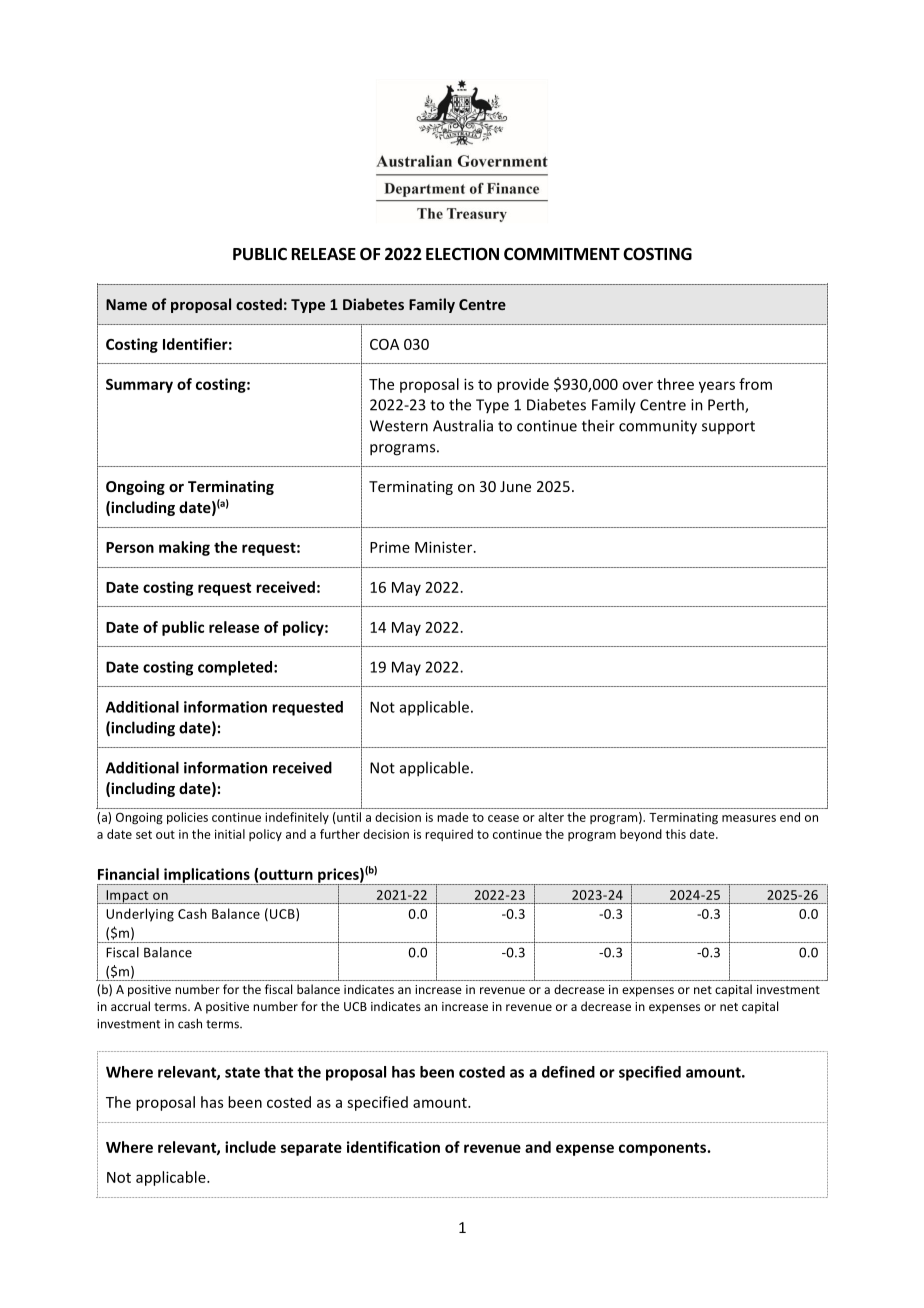  Describe the element at coordinates (515, 486) in the document. I see `June` at that location.
